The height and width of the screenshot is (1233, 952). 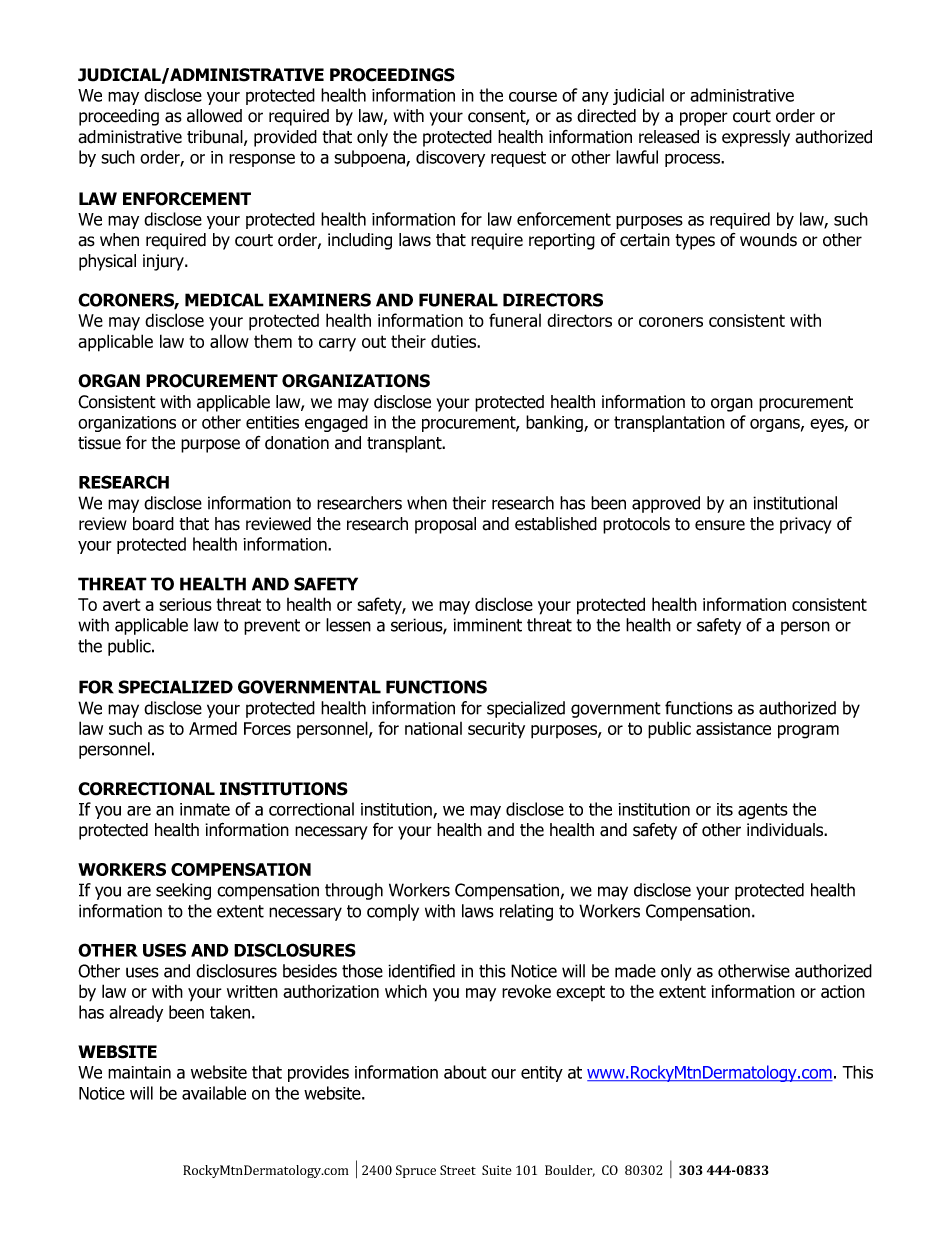 What do you see at coordinates (487, 625) in the screenshot?
I see `imminent` at bounding box center [487, 625].
